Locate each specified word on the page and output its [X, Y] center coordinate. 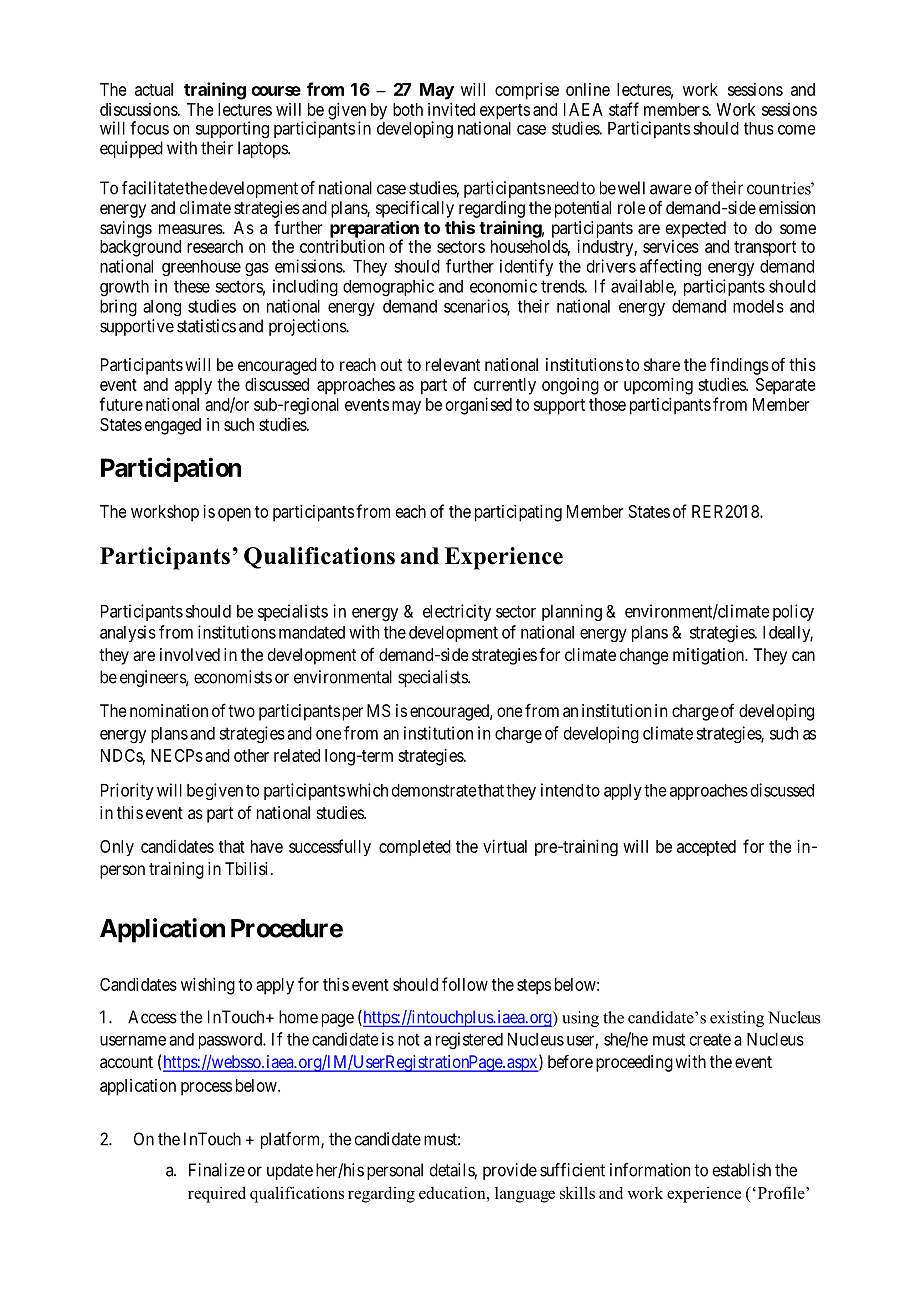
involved [190, 654]
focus [149, 128]
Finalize [217, 1170]
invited [451, 109]
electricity [457, 612]
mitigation [710, 656]
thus [759, 128]
